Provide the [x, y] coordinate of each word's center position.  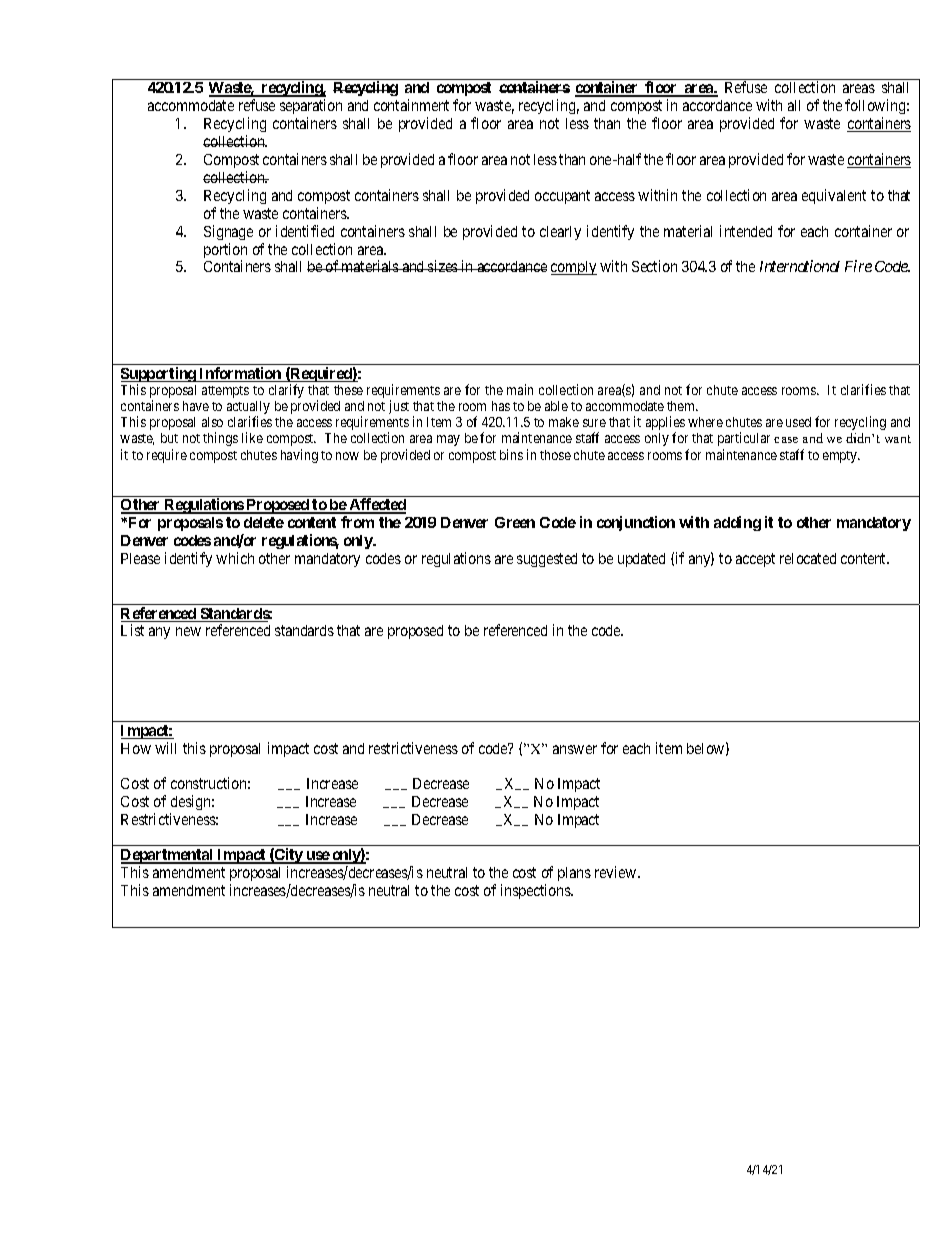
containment [411, 105]
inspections [536, 891]
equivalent [834, 196]
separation [311, 108]
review [617, 872]
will [165, 748]
